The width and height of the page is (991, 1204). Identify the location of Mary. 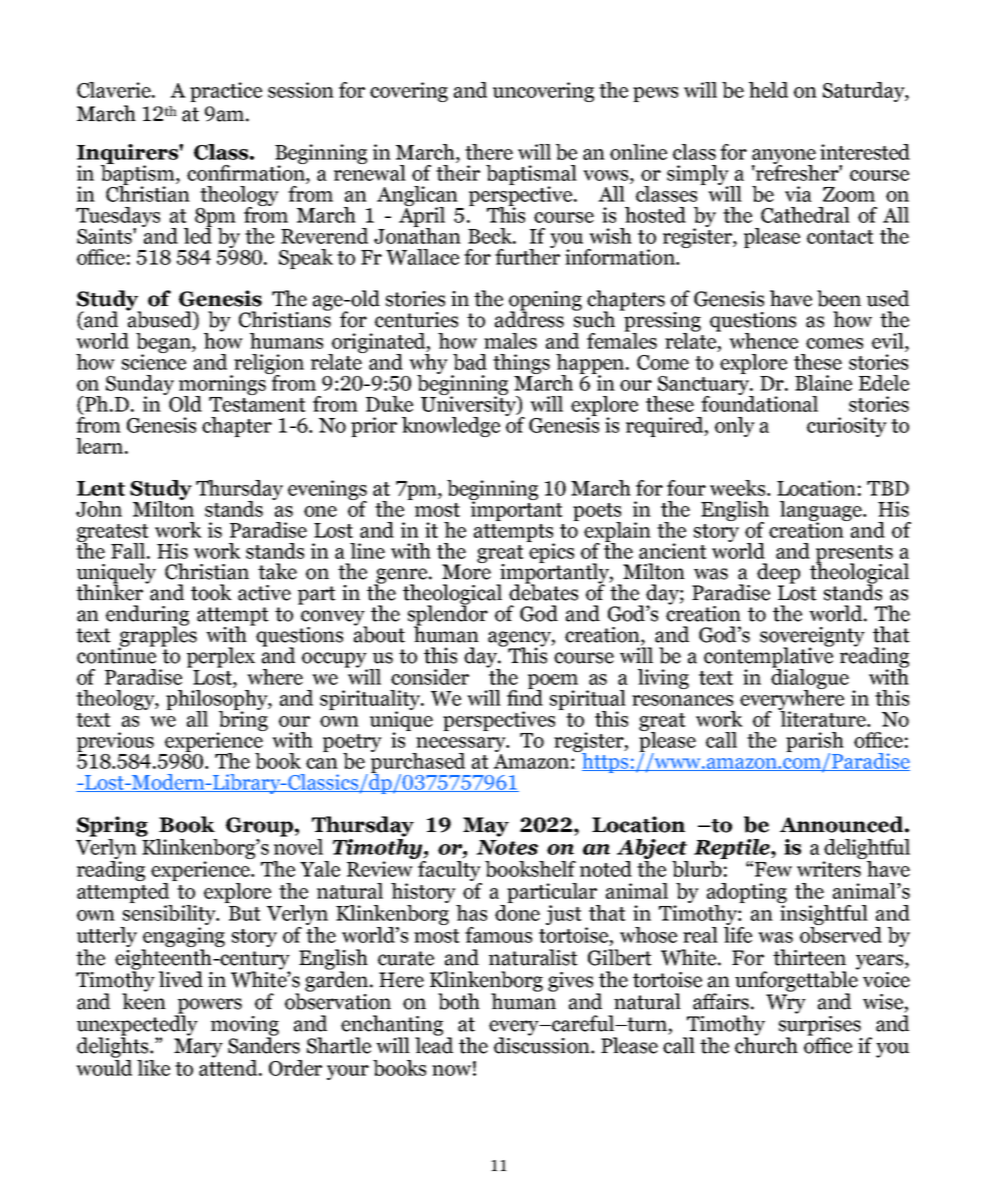
(198, 1048).
